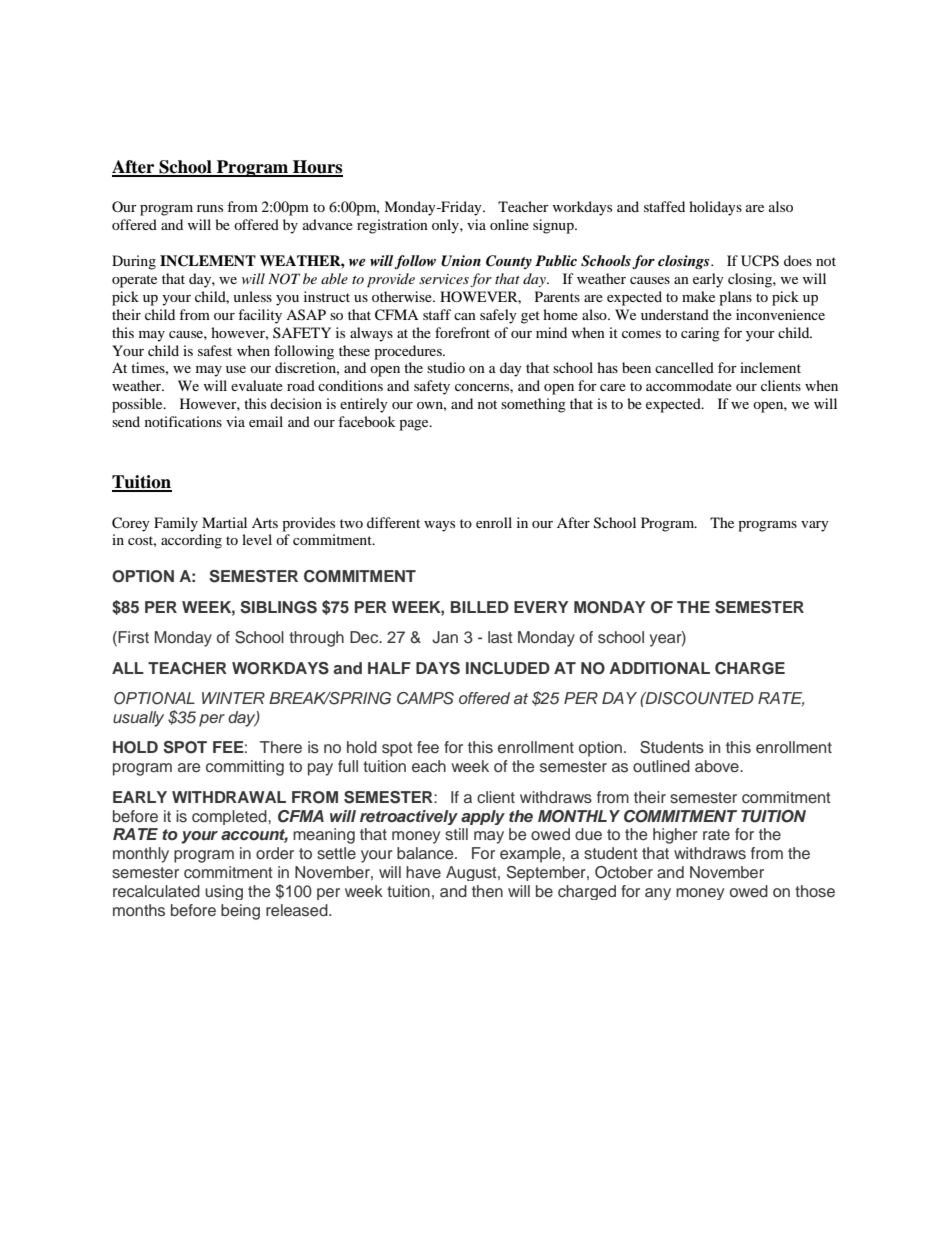 This screenshot has width=952, height=1233. What do you see at coordinates (257, 385) in the screenshot?
I see `evaluate` at bounding box center [257, 385].
